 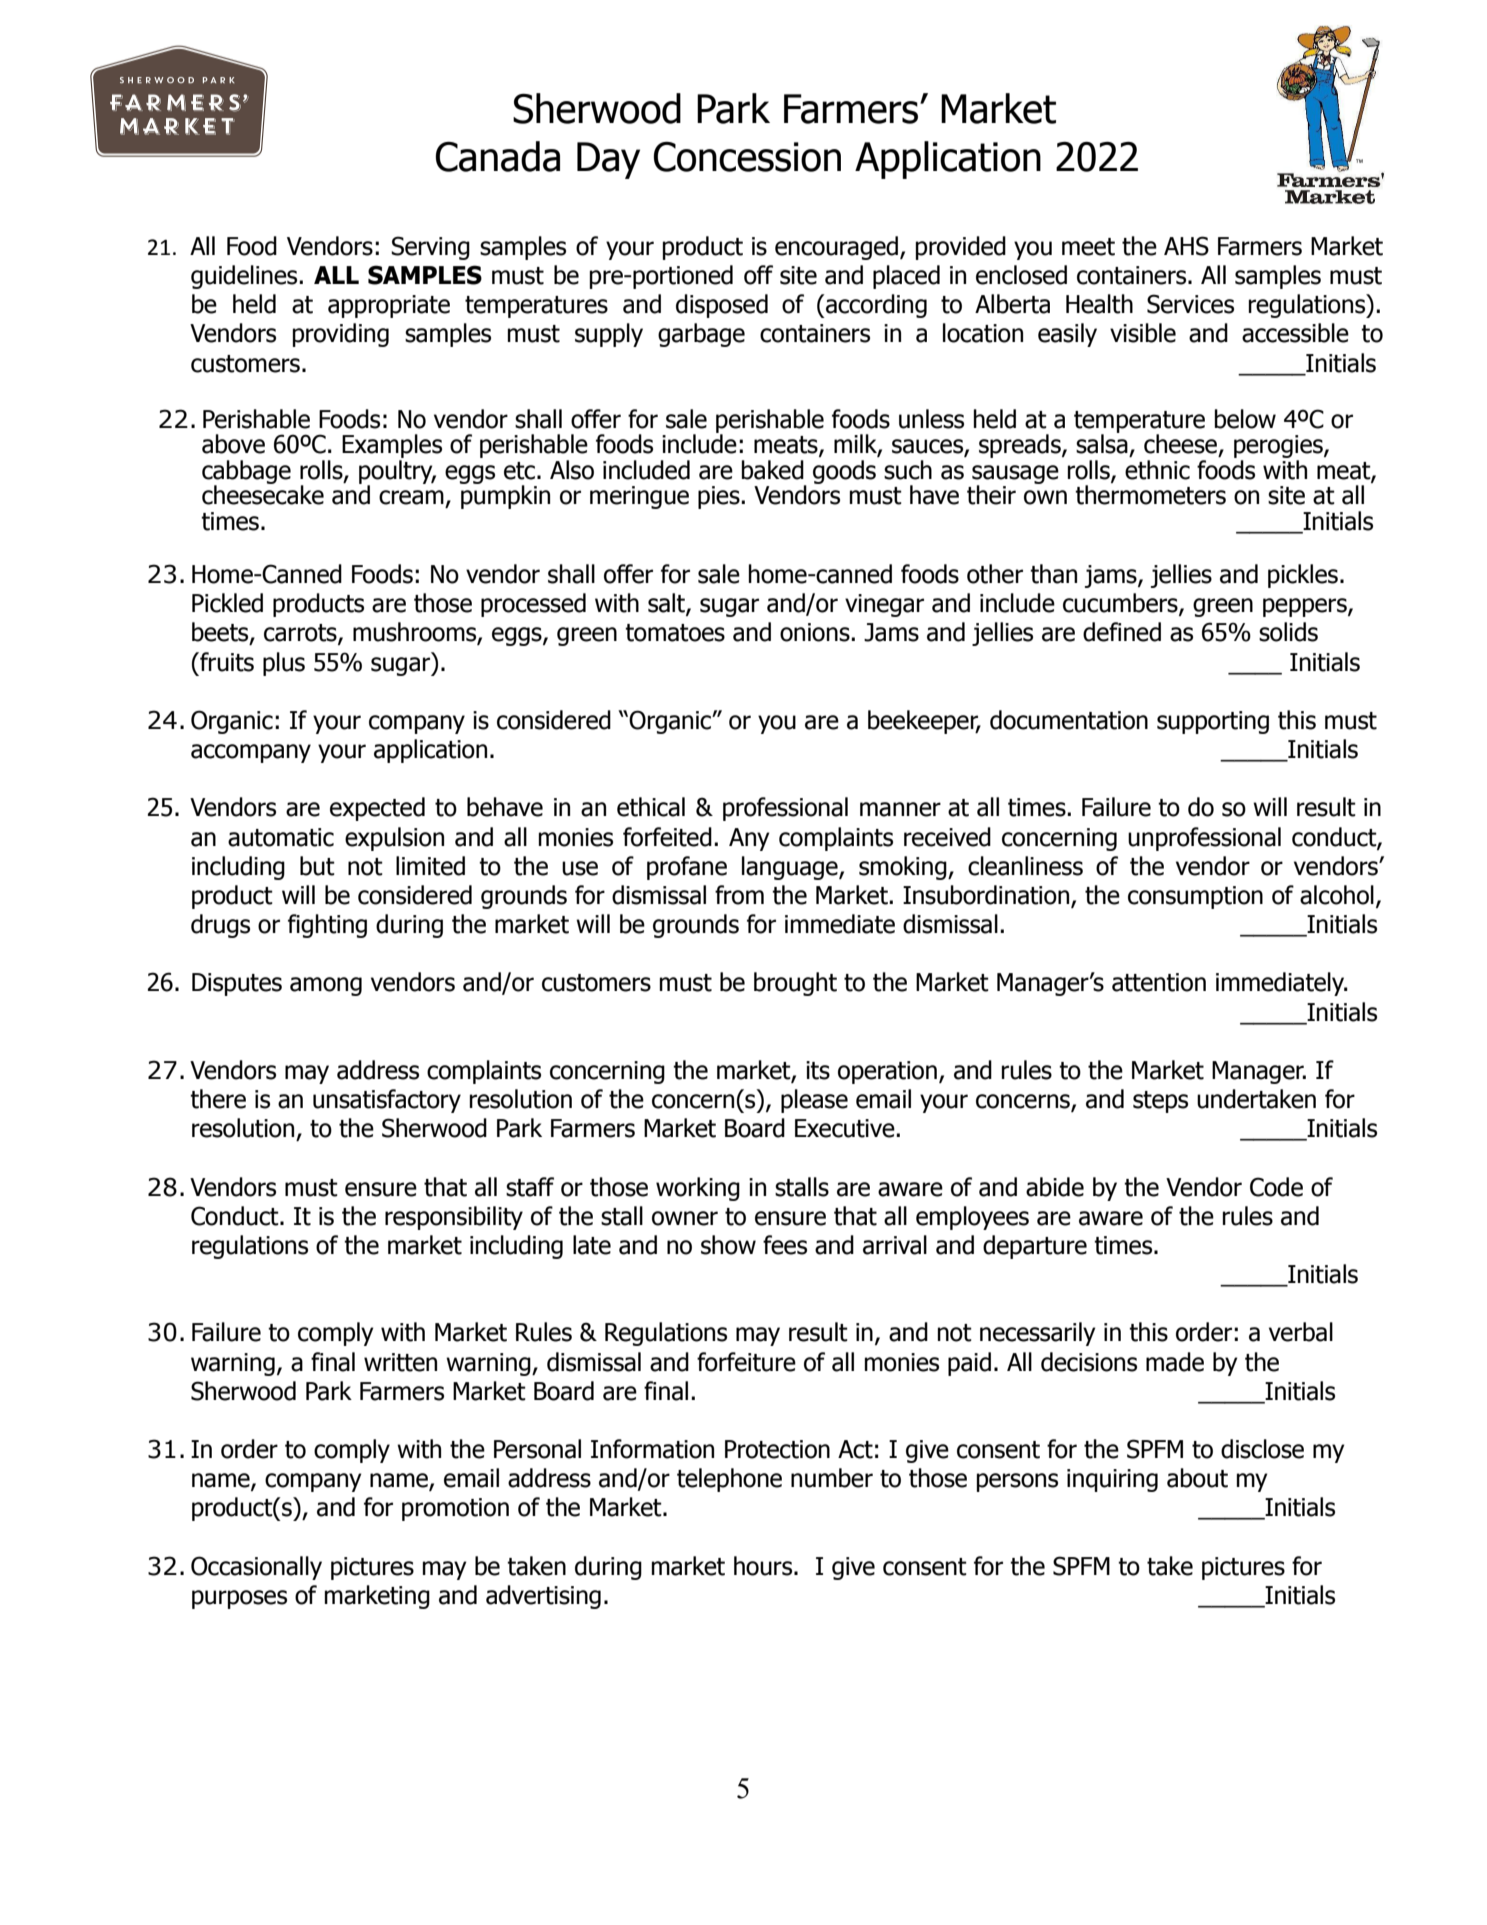 What do you see at coordinates (747, 157) in the screenshot?
I see `Concession` at bounding box center [747, 157].
